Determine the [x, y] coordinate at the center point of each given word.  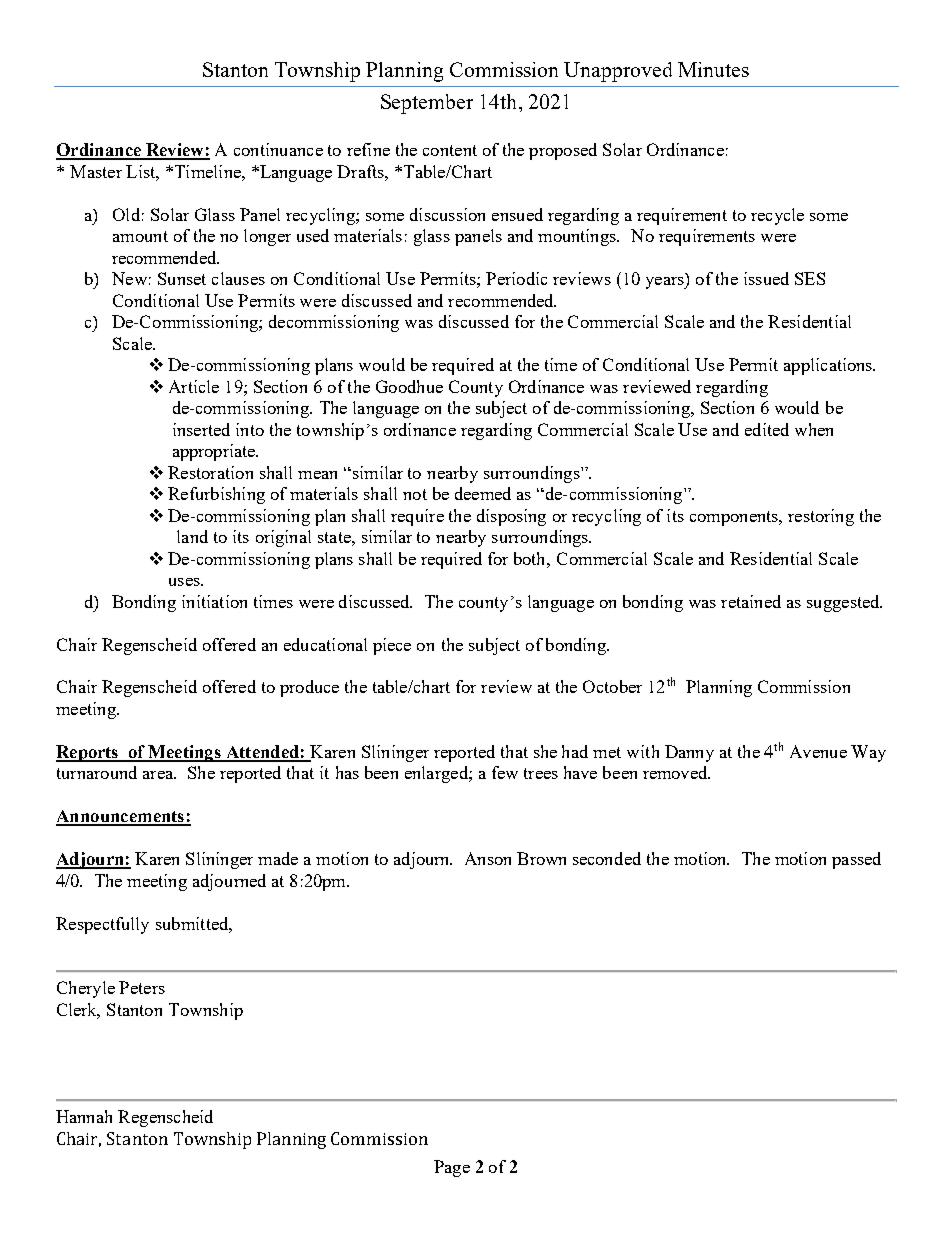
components [735, 518]
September [427, 104]
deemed [483, 493]
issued [766, 278]
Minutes [713, 69]
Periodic [516, 278]
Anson [488, 858]
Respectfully [102, 925]
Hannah [84, 1116]
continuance [278, 149]
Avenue [818, 751]
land [192, 536]
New [129, 278]
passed [856, 860]
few [505, 772]
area [159, 775]
